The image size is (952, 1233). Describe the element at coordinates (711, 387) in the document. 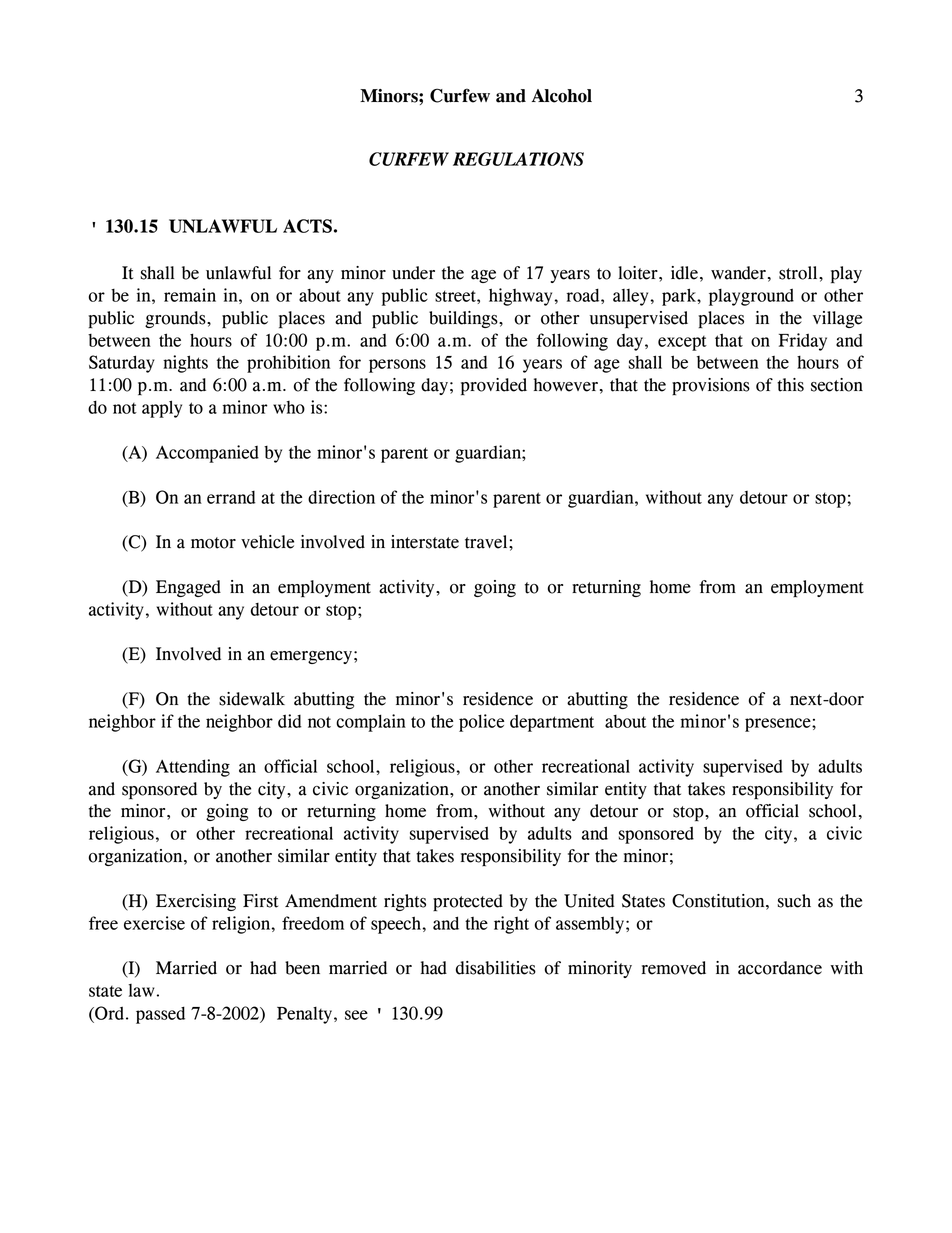

I see `provisions` at that location.
